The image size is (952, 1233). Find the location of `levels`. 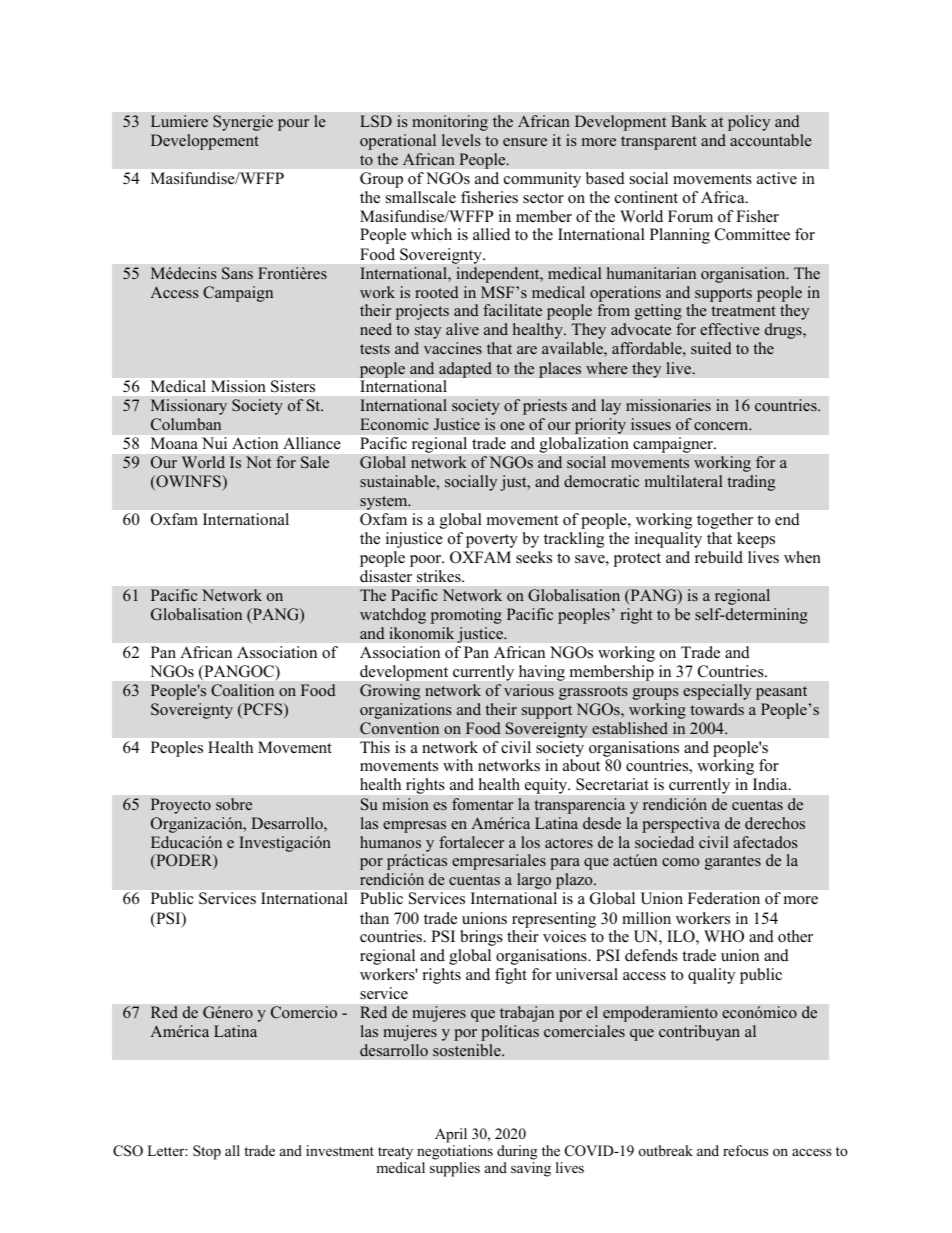

levels is located at coordinates (461, 140).
